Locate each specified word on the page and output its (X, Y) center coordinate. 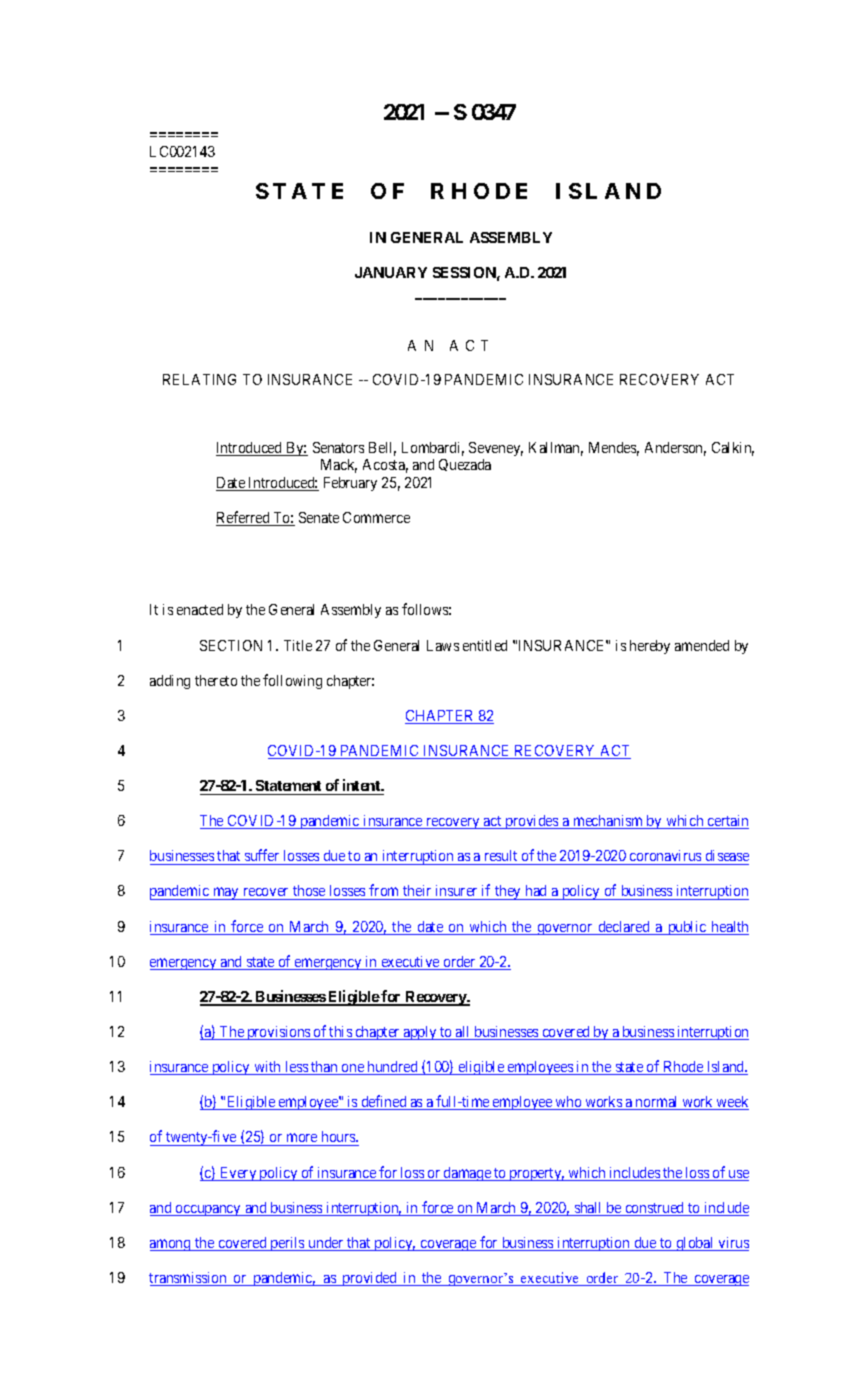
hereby (650, 647)
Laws (443, 645)
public (687, 928)
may (226, 893)
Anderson (675, 449)
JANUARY (391, 272)
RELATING (199, 379)
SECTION (231, 645)
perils (287, 1244)
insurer (456, 892)
